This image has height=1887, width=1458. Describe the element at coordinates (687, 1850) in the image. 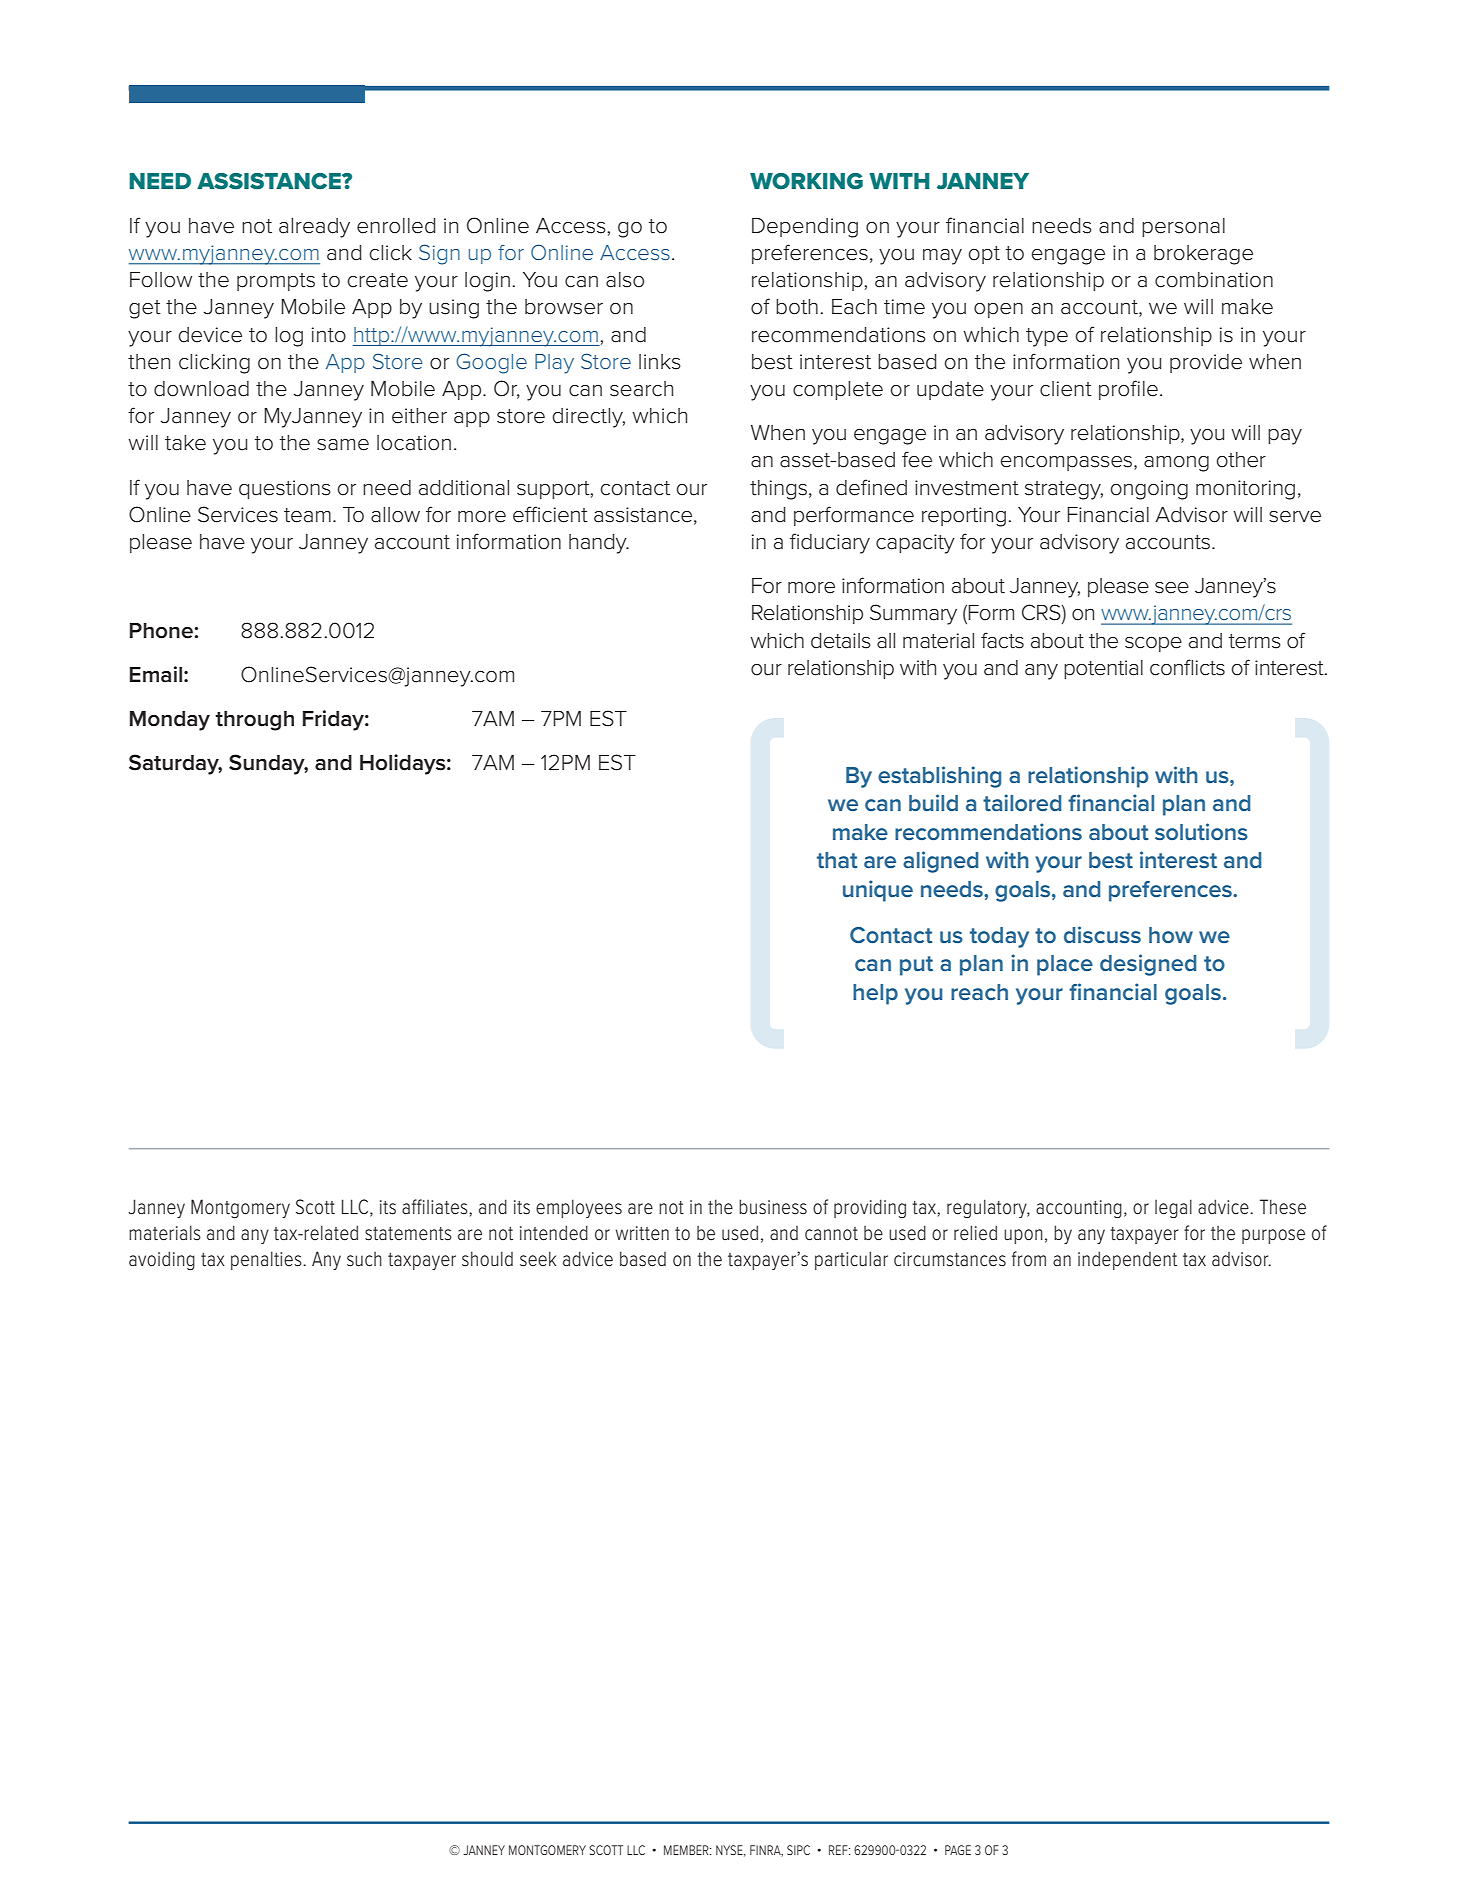

I see `MEMBER` at that location.
